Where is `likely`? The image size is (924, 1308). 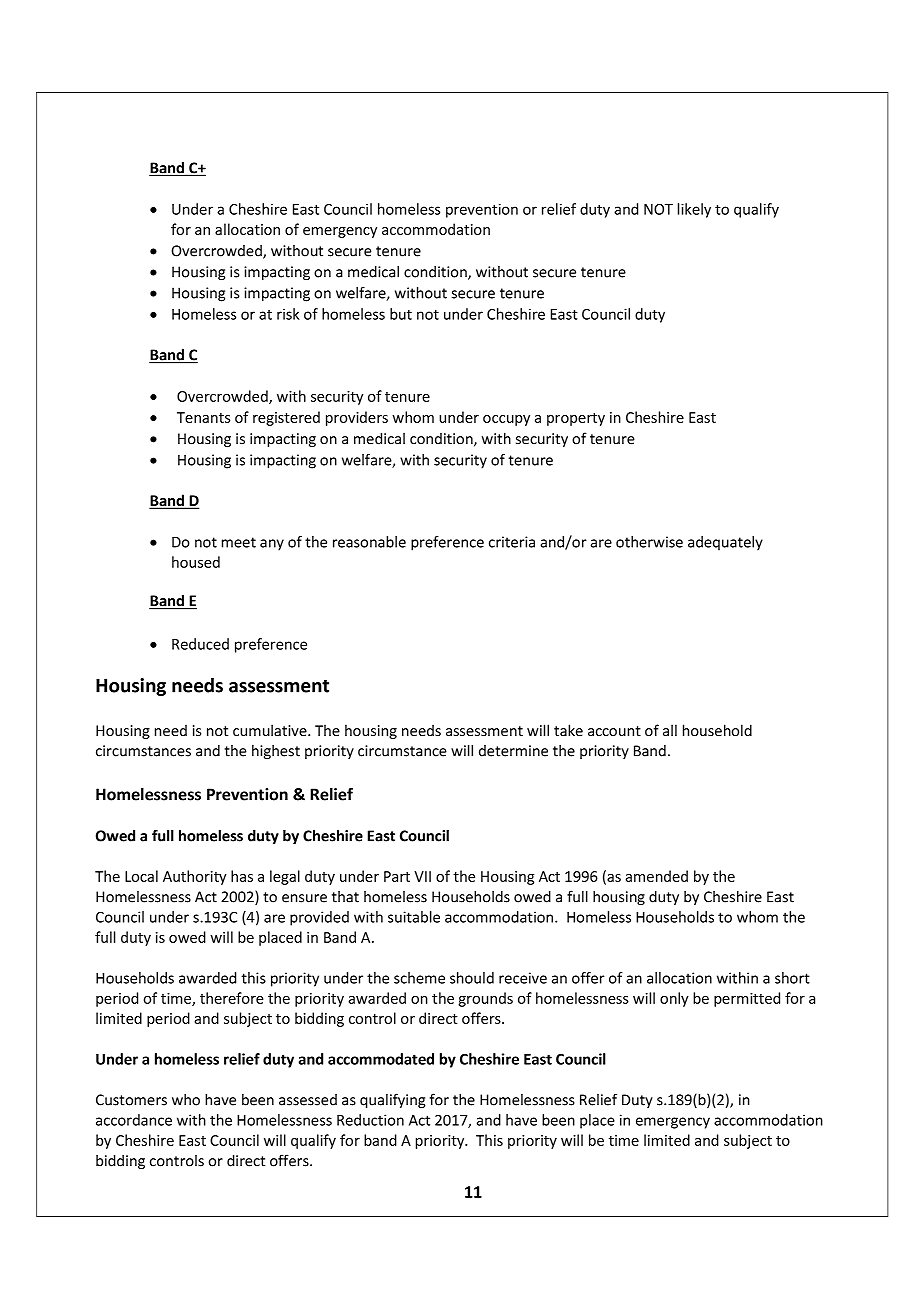
likely is located at coordinates (694, 210).
